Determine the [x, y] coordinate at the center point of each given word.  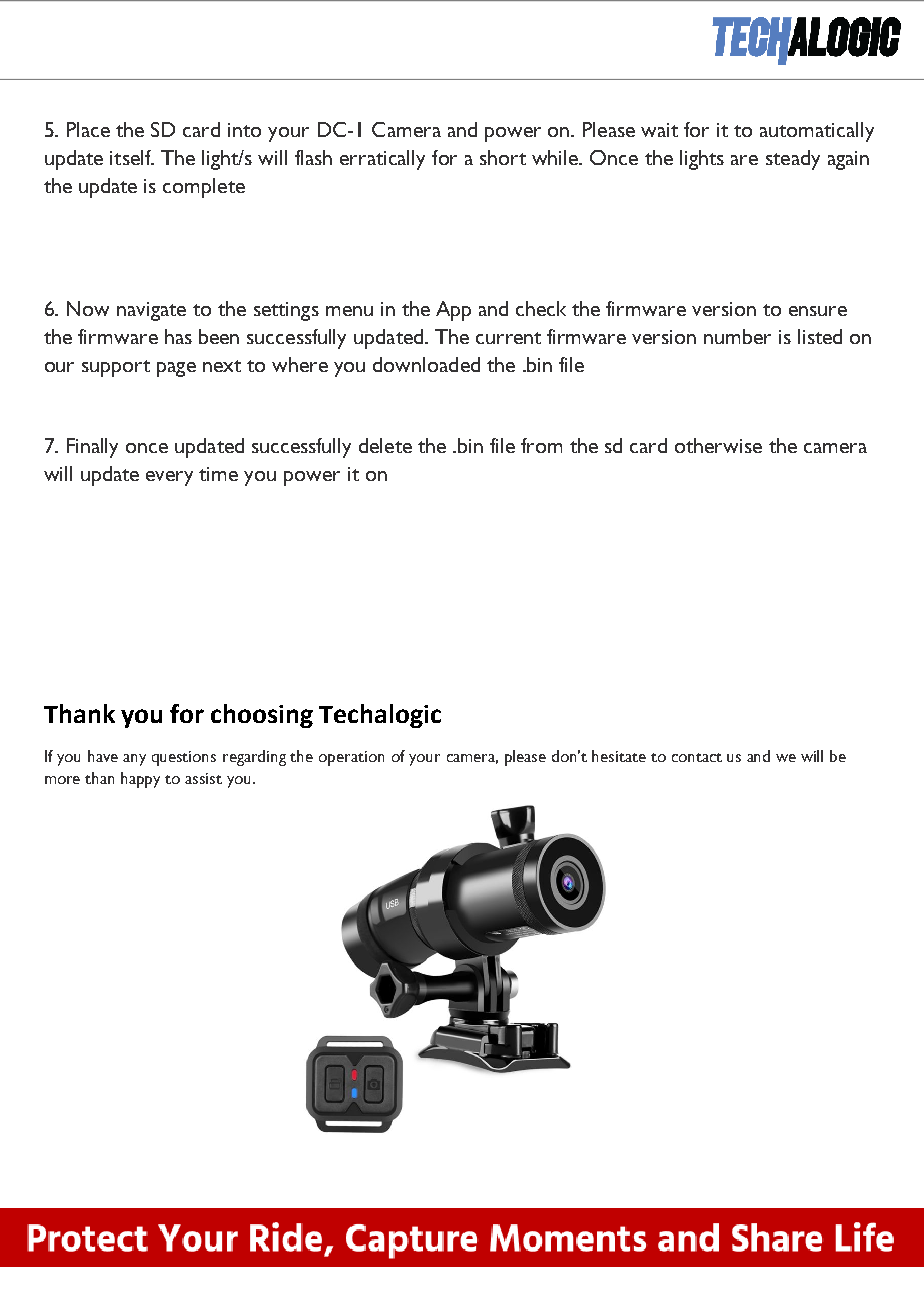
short [503, 157]
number [737, 336]
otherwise [718, 445]
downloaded [426, 364]
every [169, 478]
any [134, 760]
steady [793, 160]
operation [351, 758]
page [176, 369]
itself [132, 157]
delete [385, 445]
